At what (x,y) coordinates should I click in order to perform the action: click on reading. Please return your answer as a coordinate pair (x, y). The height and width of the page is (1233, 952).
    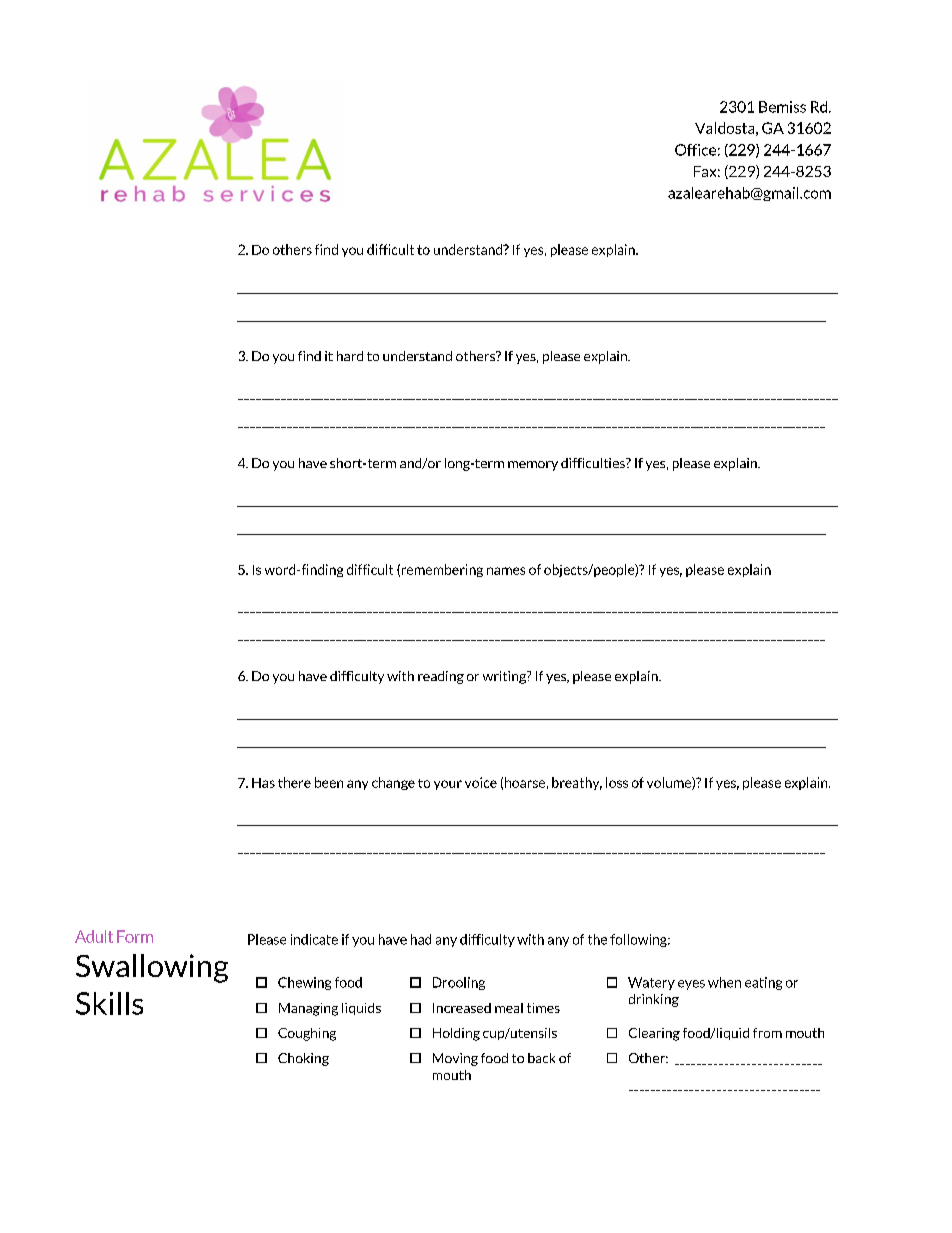
    Looking at the image, I should click on (441, 677).
